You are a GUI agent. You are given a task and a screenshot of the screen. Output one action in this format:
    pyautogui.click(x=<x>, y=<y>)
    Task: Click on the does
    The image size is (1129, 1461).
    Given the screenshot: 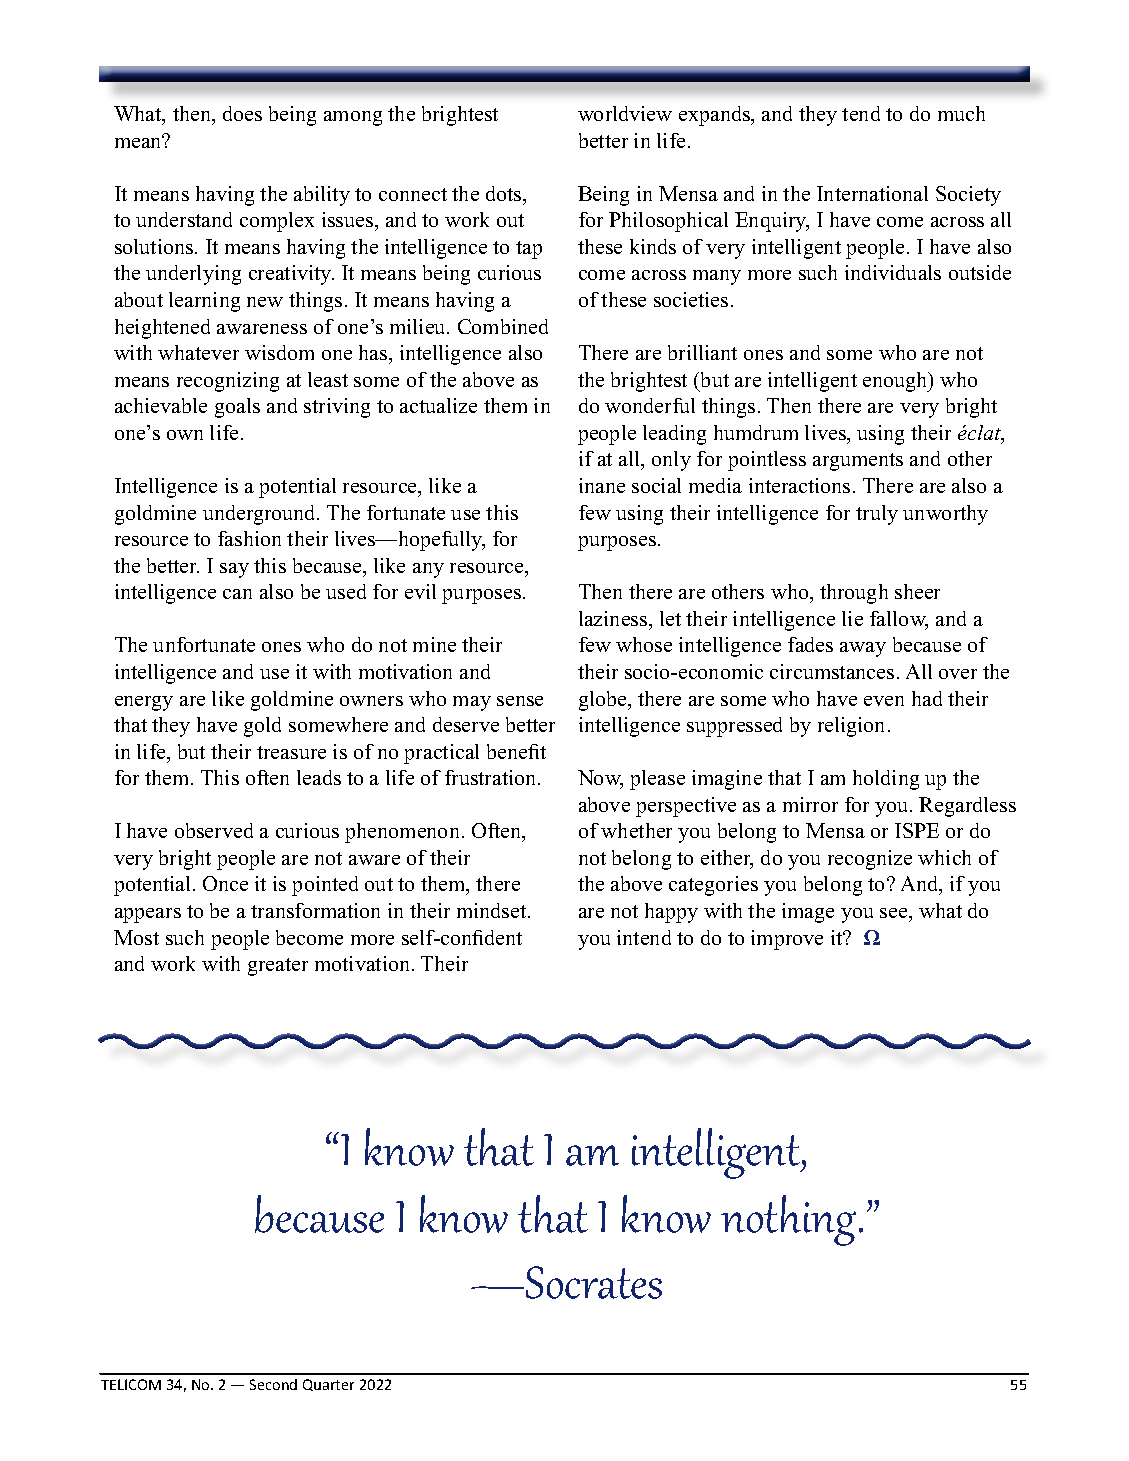 What is the action you would take?
    pyautogui.click(x=242, y=113)
